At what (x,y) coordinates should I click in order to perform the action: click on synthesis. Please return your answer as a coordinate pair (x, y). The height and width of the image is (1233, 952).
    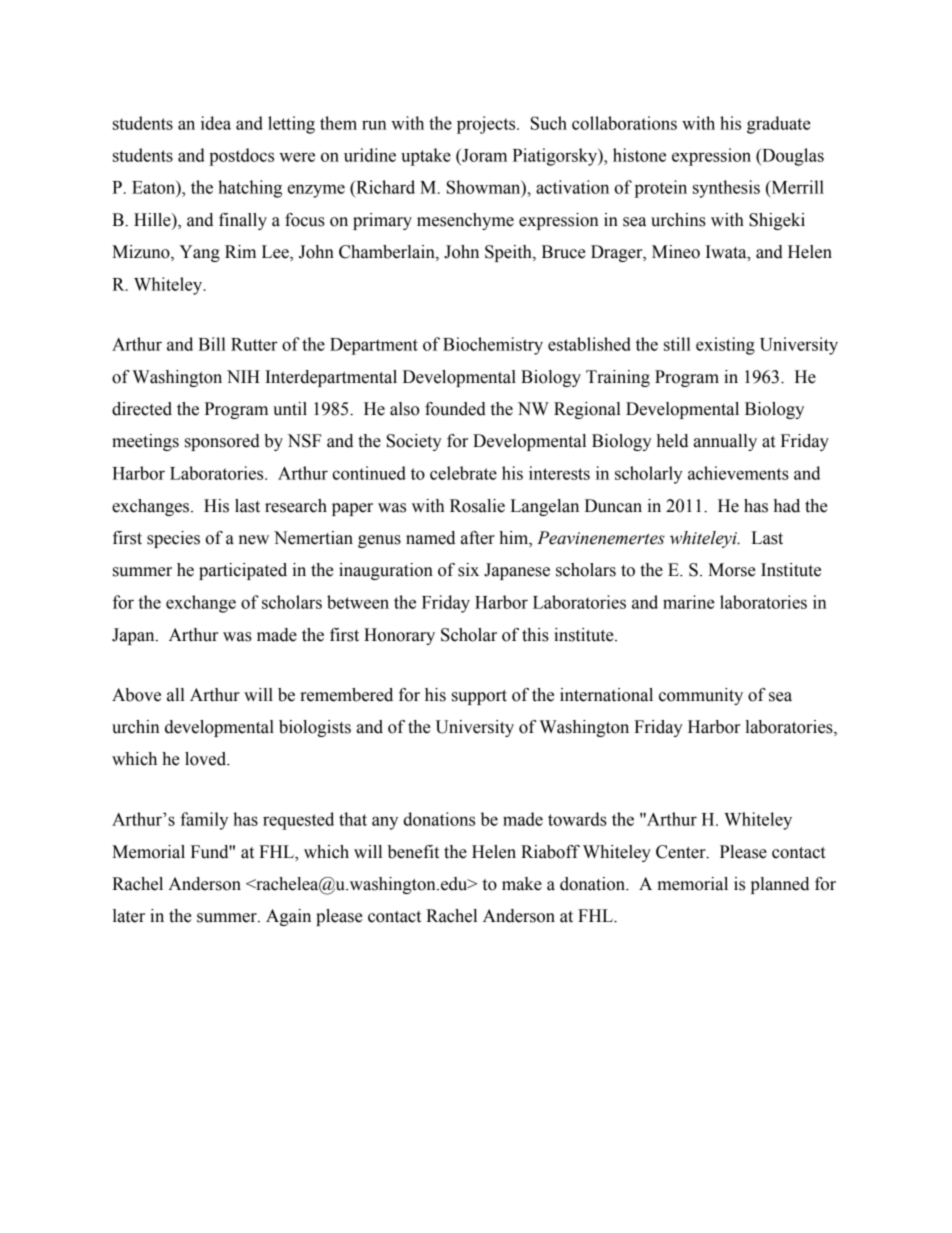
    Looking at the image, I should click on (726, 189).
